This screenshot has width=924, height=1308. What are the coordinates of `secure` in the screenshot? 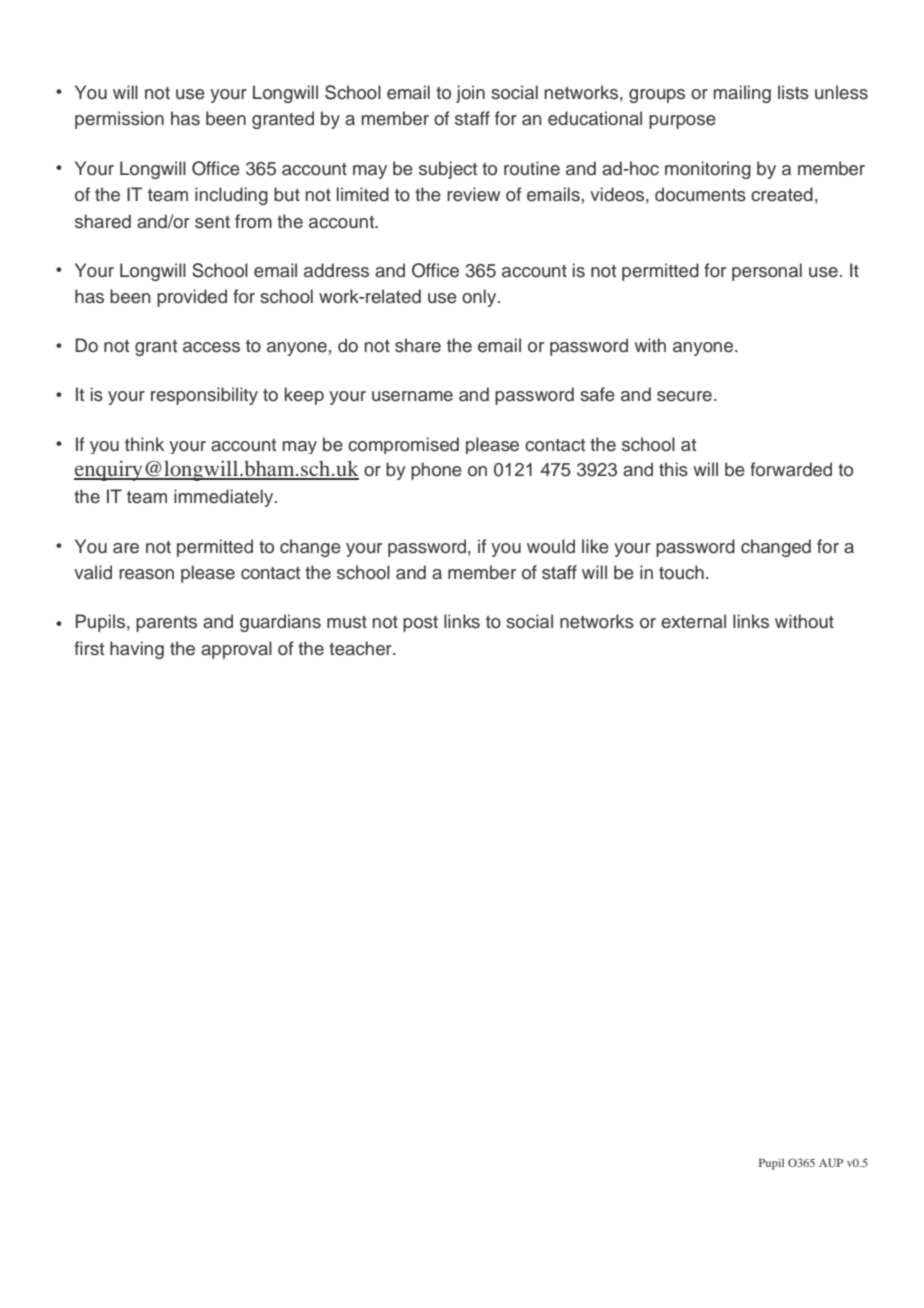 It's located at (684, 396).
